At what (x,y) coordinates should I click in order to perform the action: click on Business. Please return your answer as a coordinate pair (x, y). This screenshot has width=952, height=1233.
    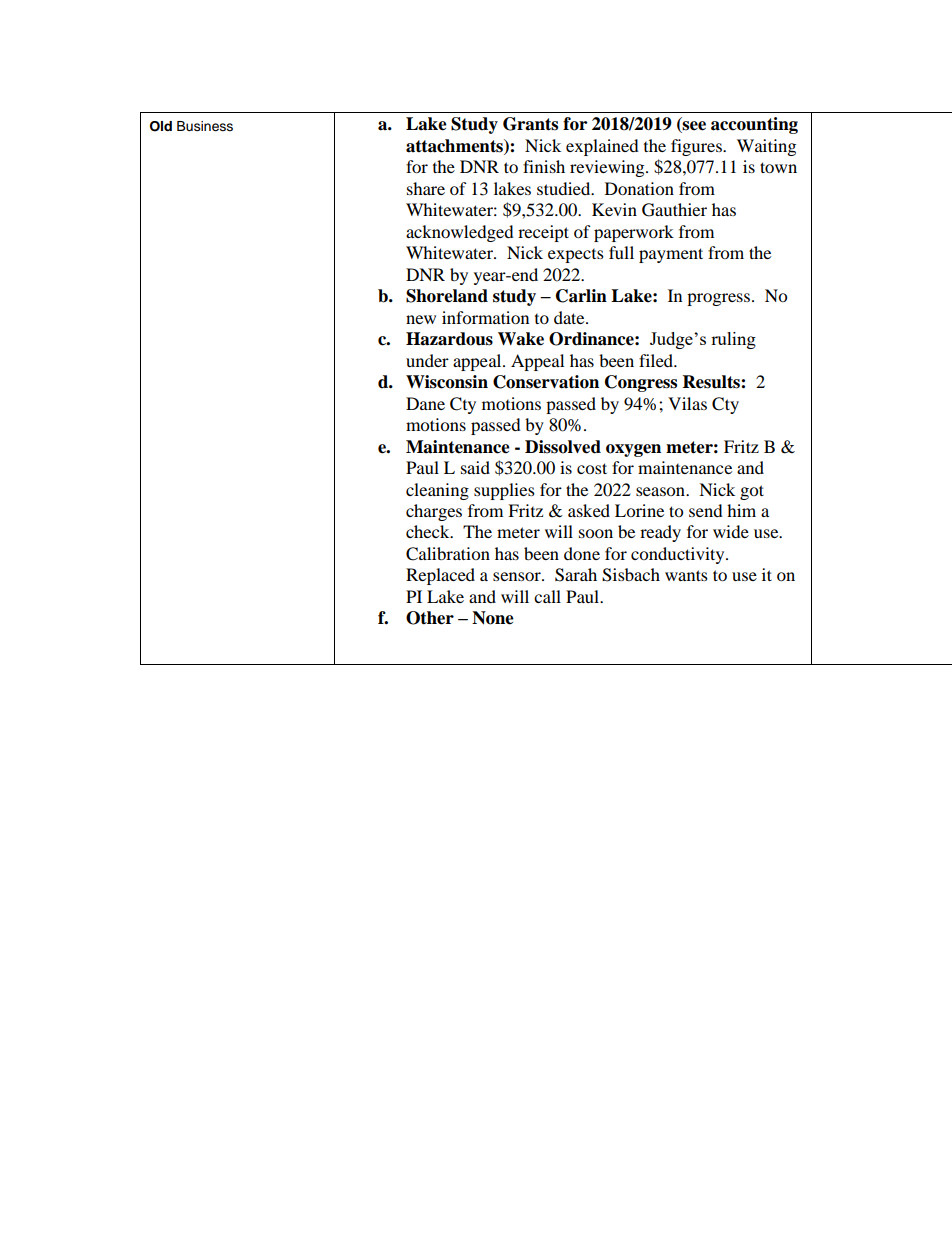
    Looking at the image, I should click on (205, 126).
